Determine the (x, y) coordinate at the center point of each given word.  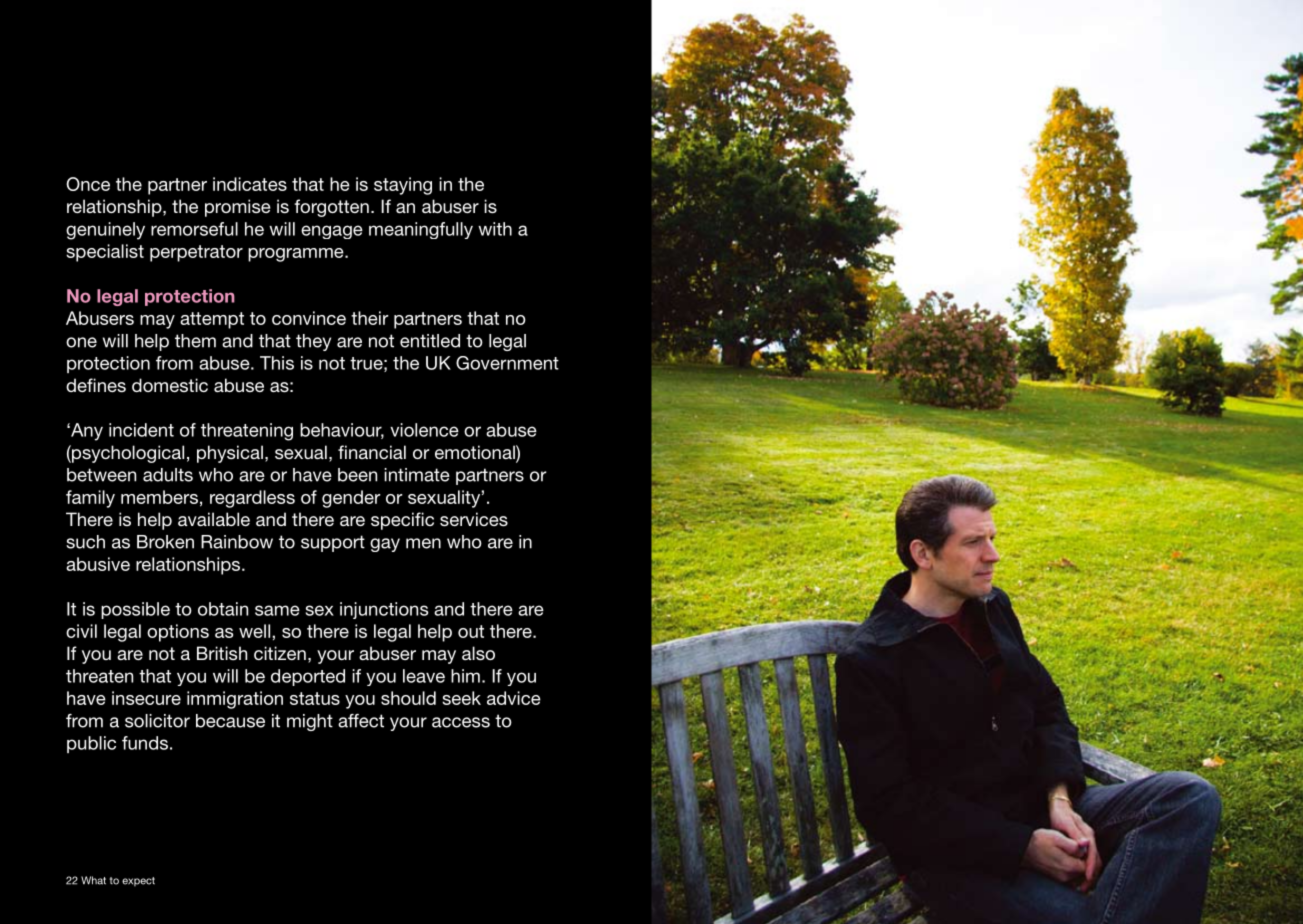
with (495, 229)
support (333, 543)
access (461, 722)
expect (138, 882)
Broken (165, 542)
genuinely (105, 231)
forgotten (331, 208)
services (474, 519)
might (310, 722)
